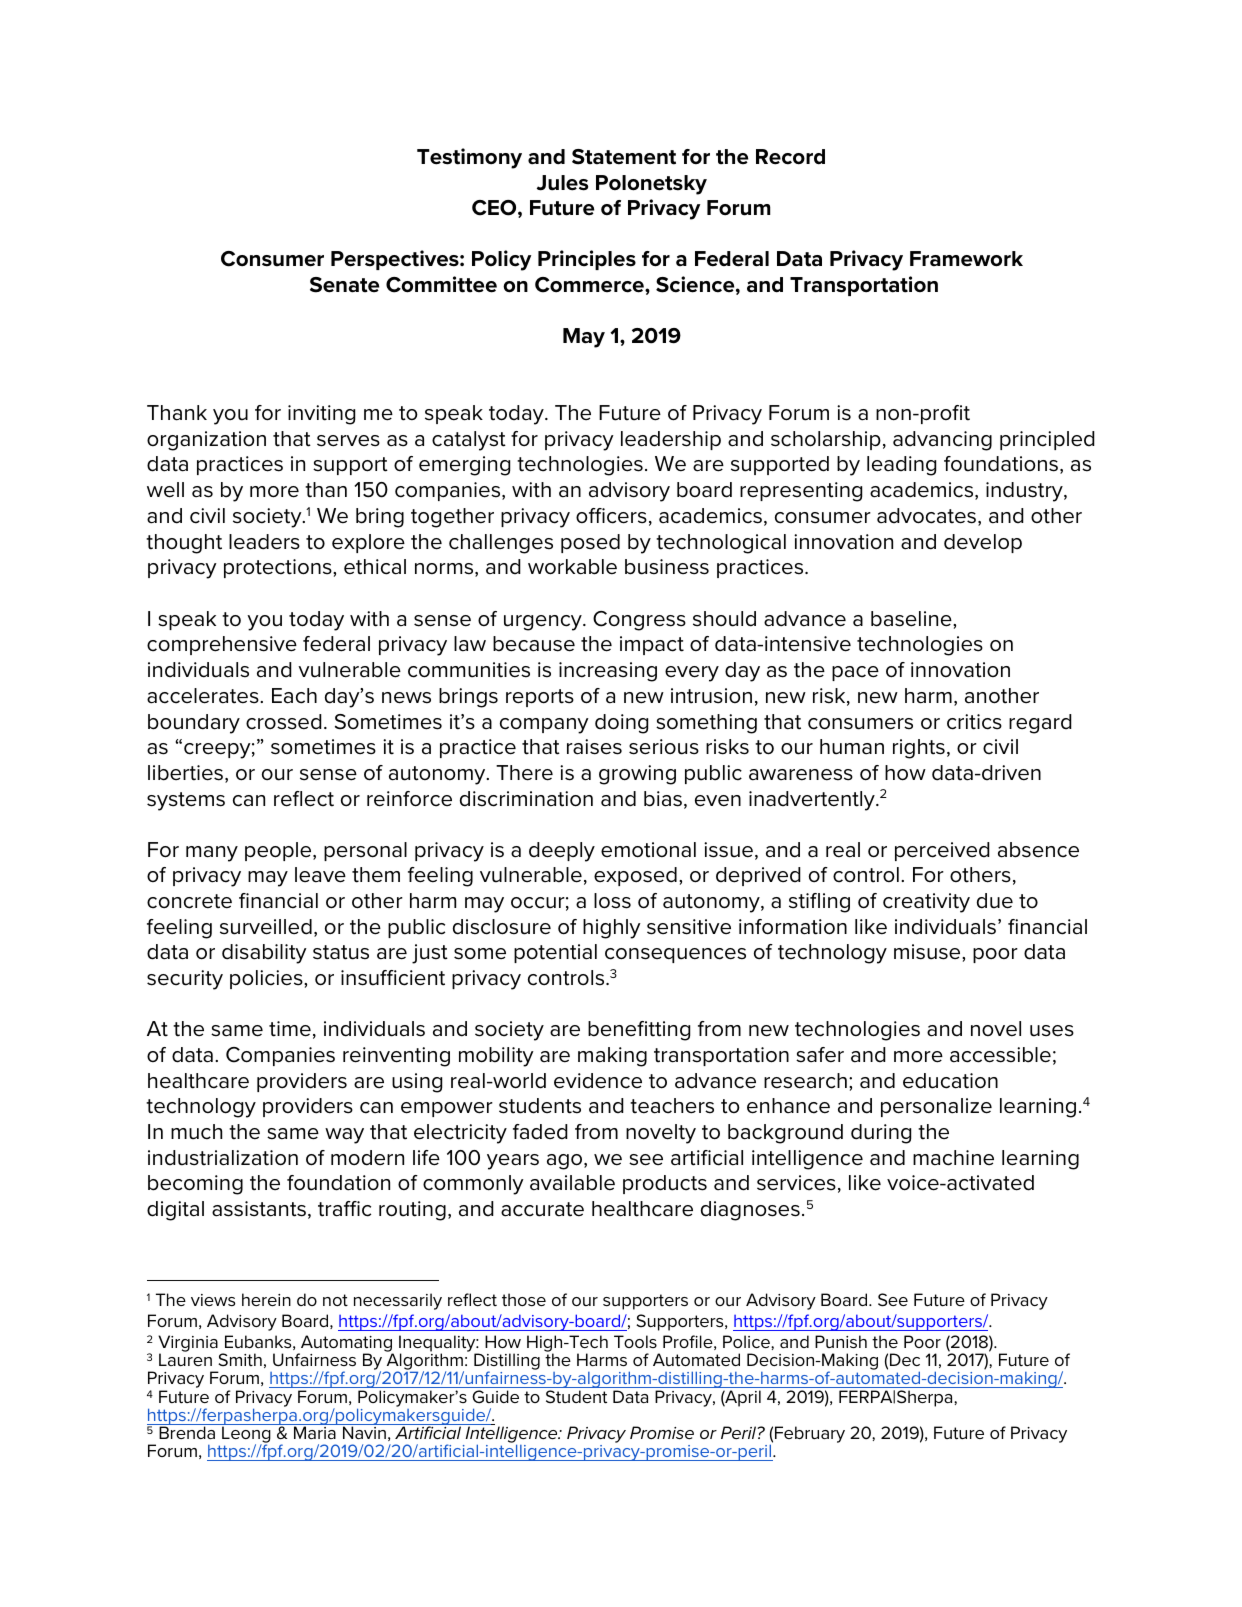 Image resolution: width=1242 pixels, height=1607 pixels. I want to click on Senate, so click(344, 285).
